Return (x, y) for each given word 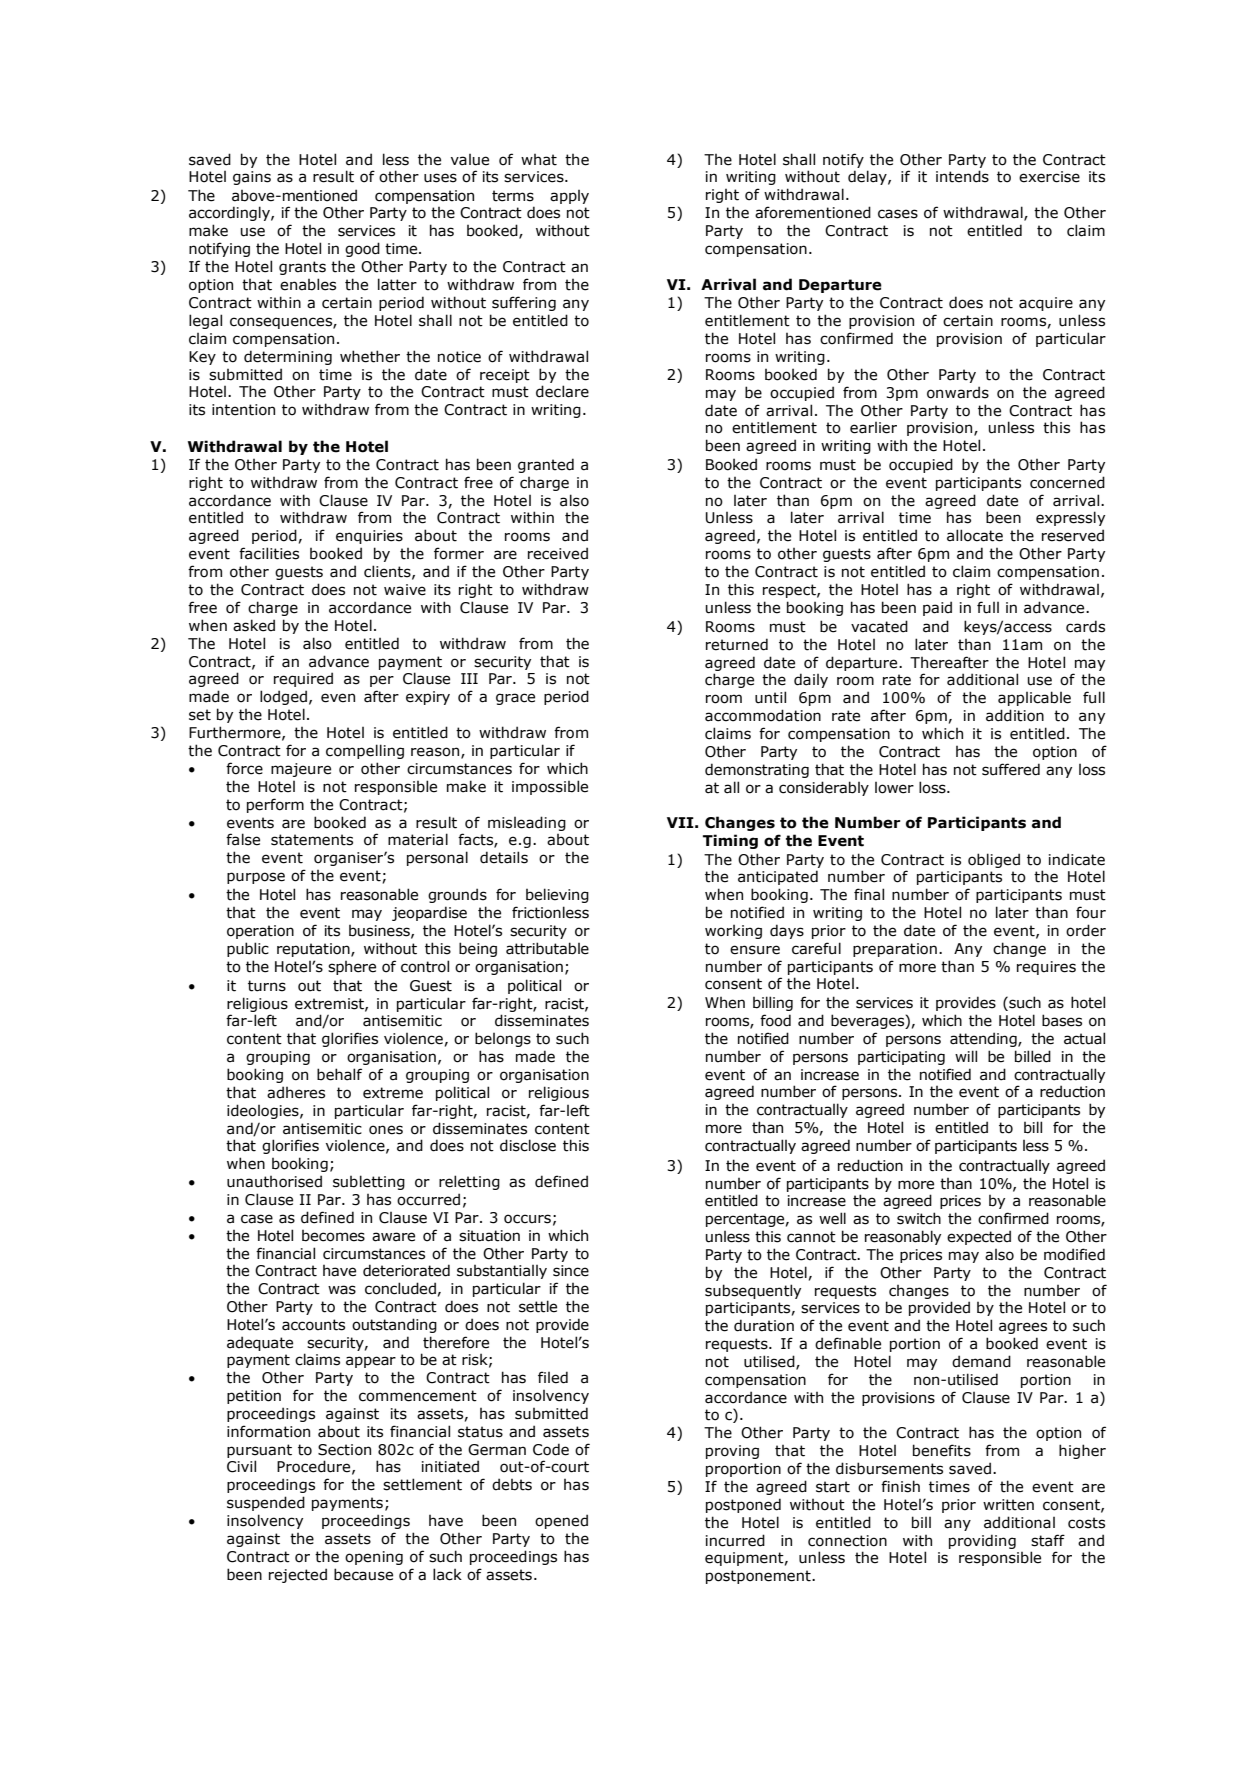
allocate (975, 535)
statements (312, 840)
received (558, 553)
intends (962, 176)
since (571, 1271)
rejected (298, 1575)
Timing (730, 841)
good (362, 249)
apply (569, 197)
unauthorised (274, 1181)
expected (979, 1237)
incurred (735, 1540)
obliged (994, 860)
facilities (269, 553)
